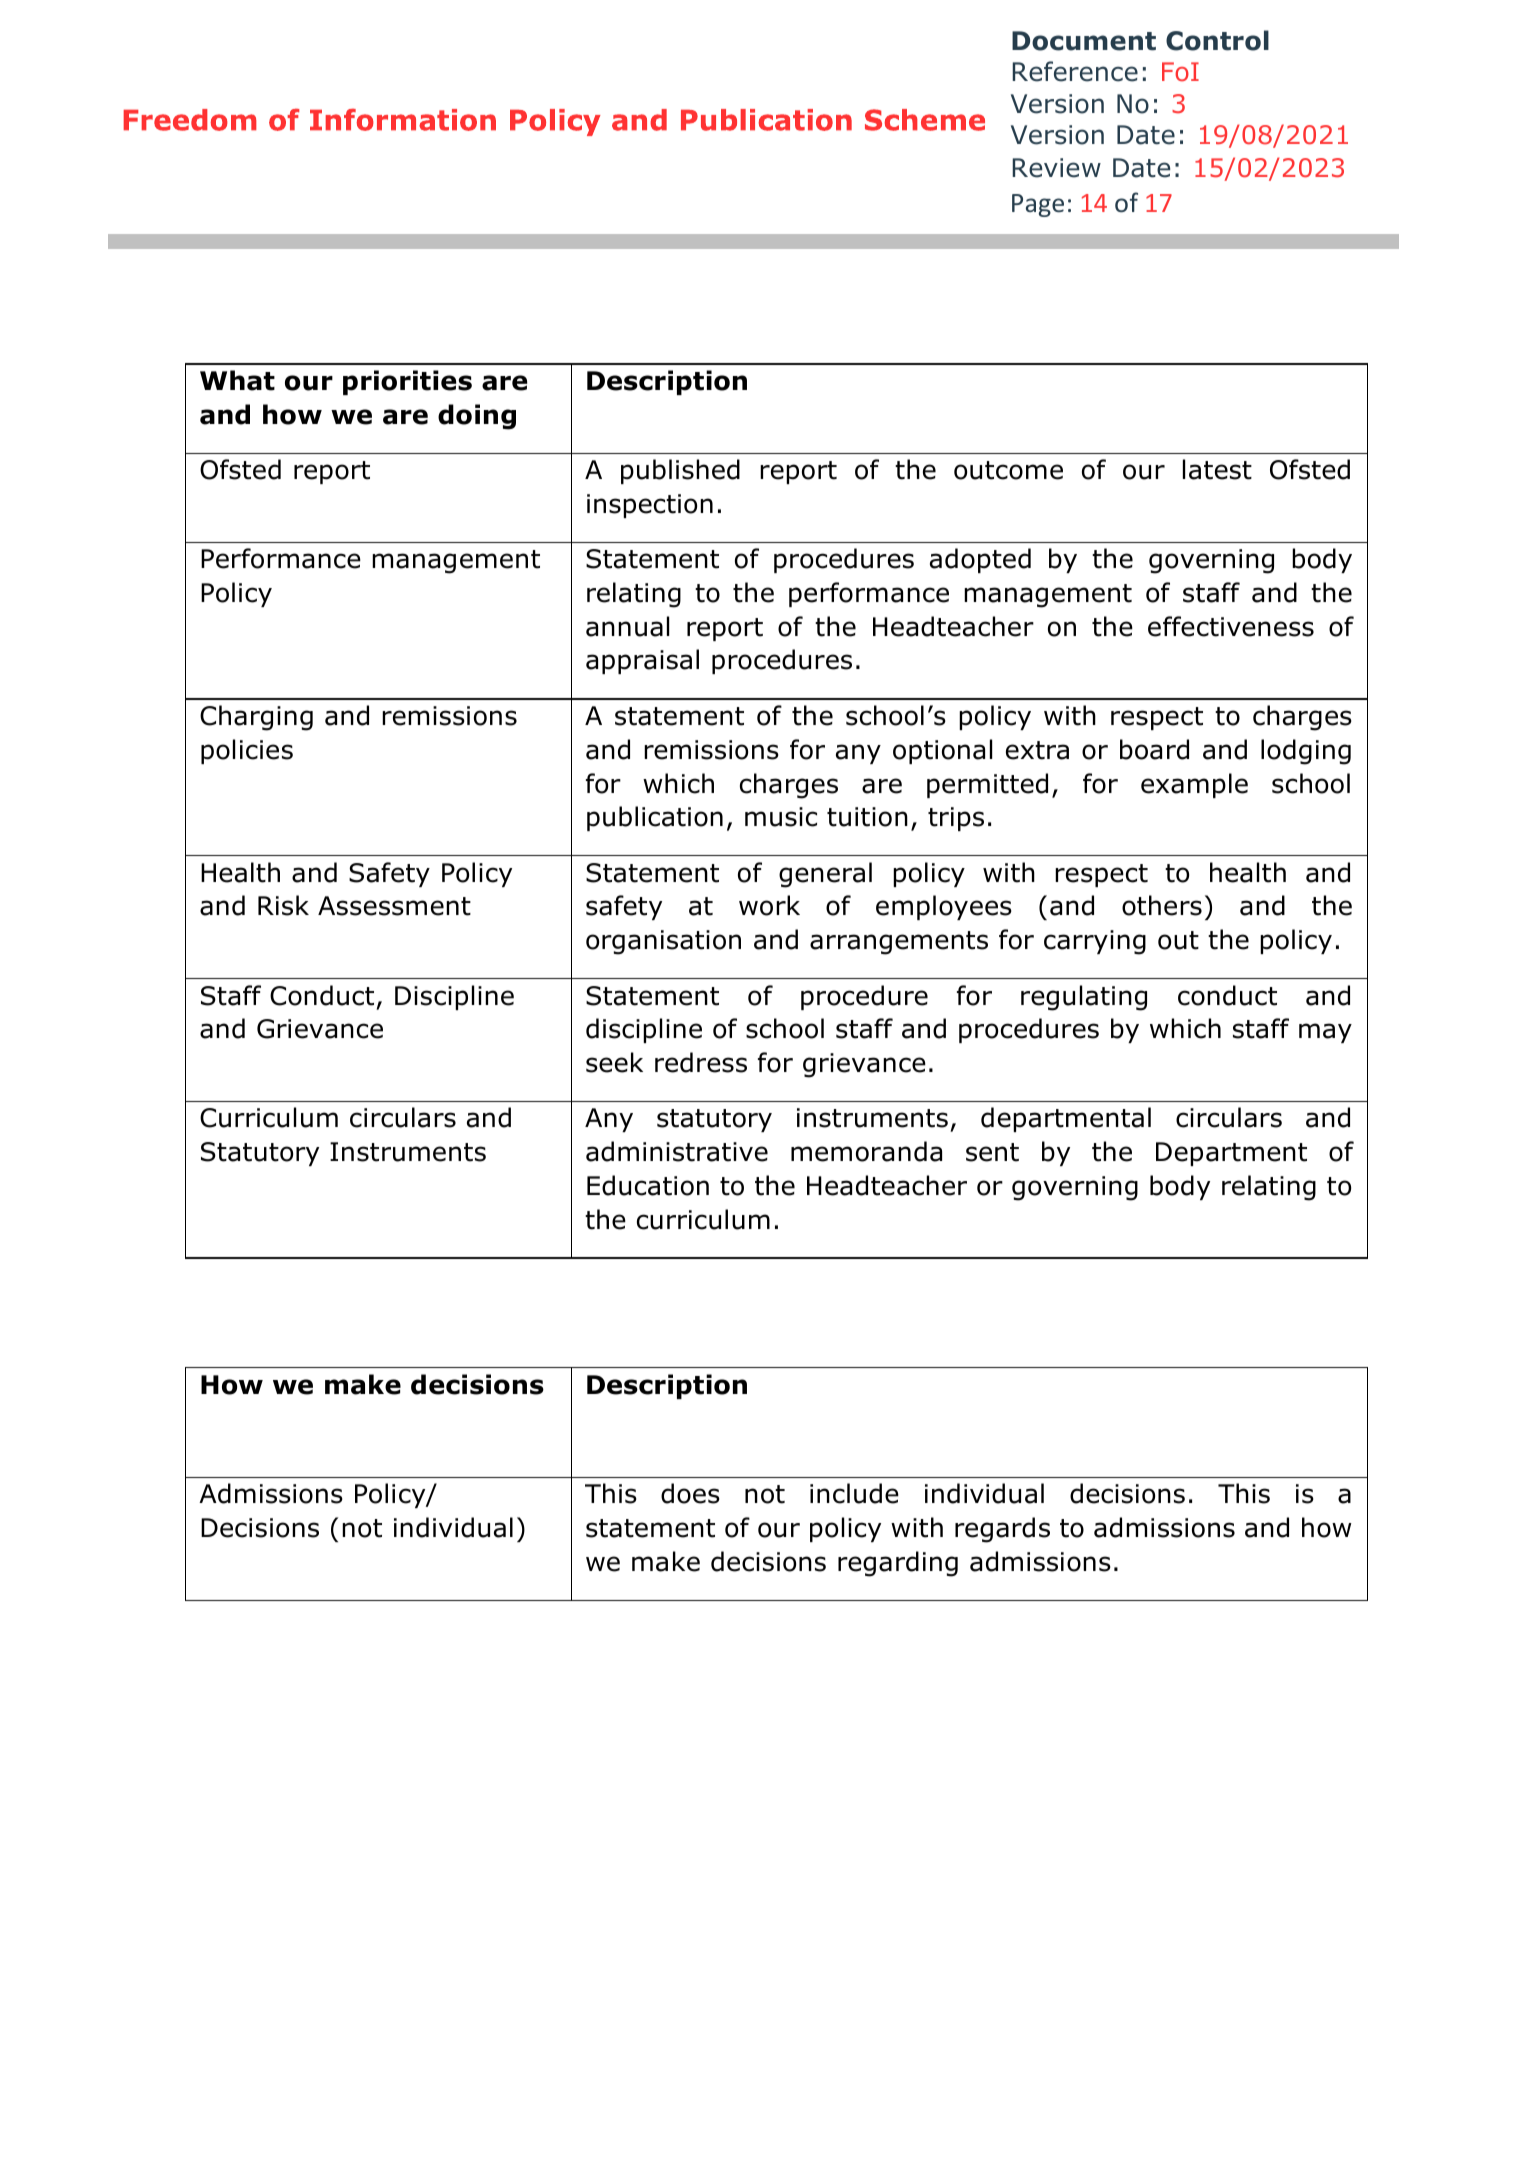 Image resolution: width=1528 pixels, height=2162 pixels. Describe the element at coordinates (781, 817) in the image. I see `music` at that location.
